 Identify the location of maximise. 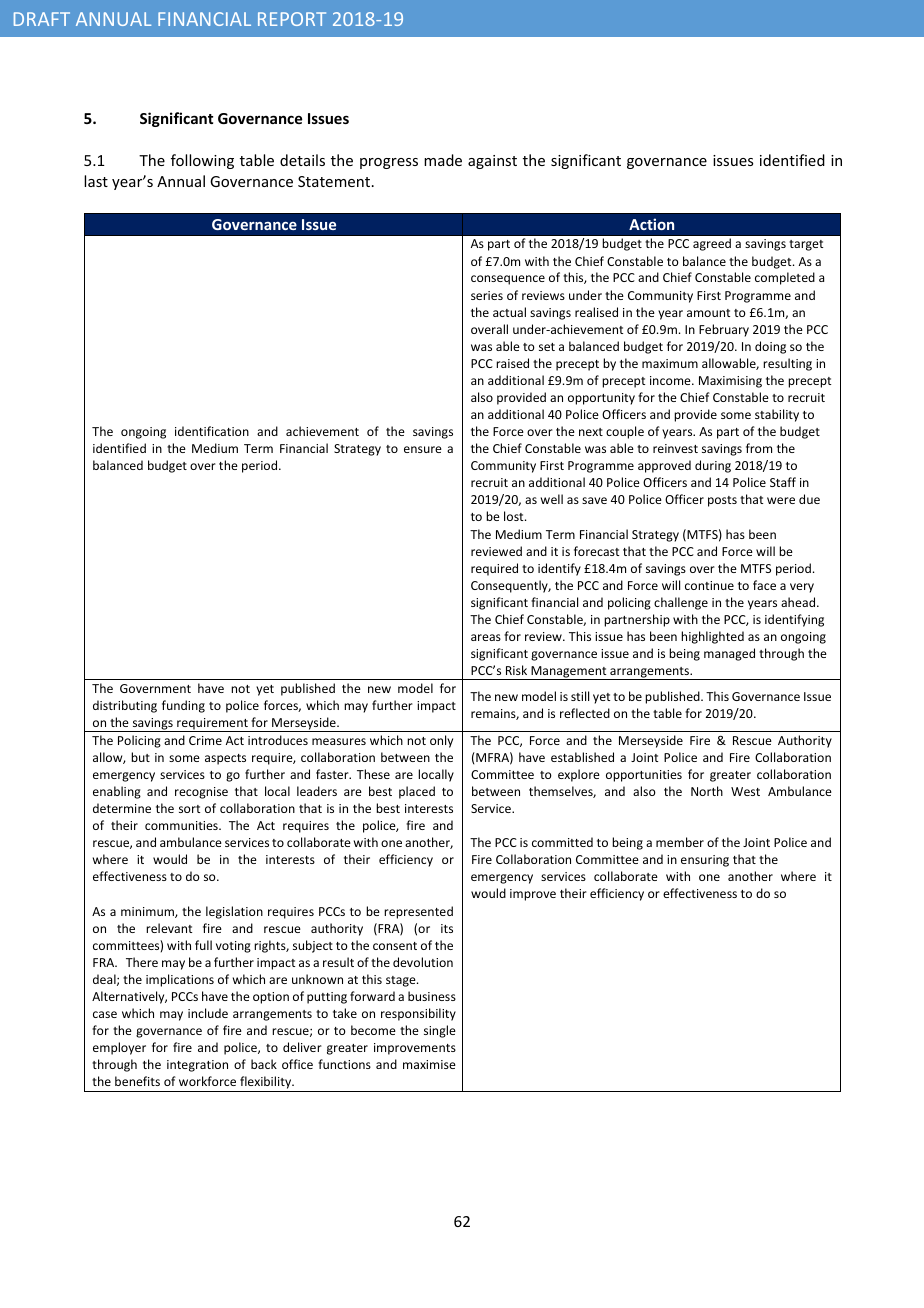
(429, 1064).
